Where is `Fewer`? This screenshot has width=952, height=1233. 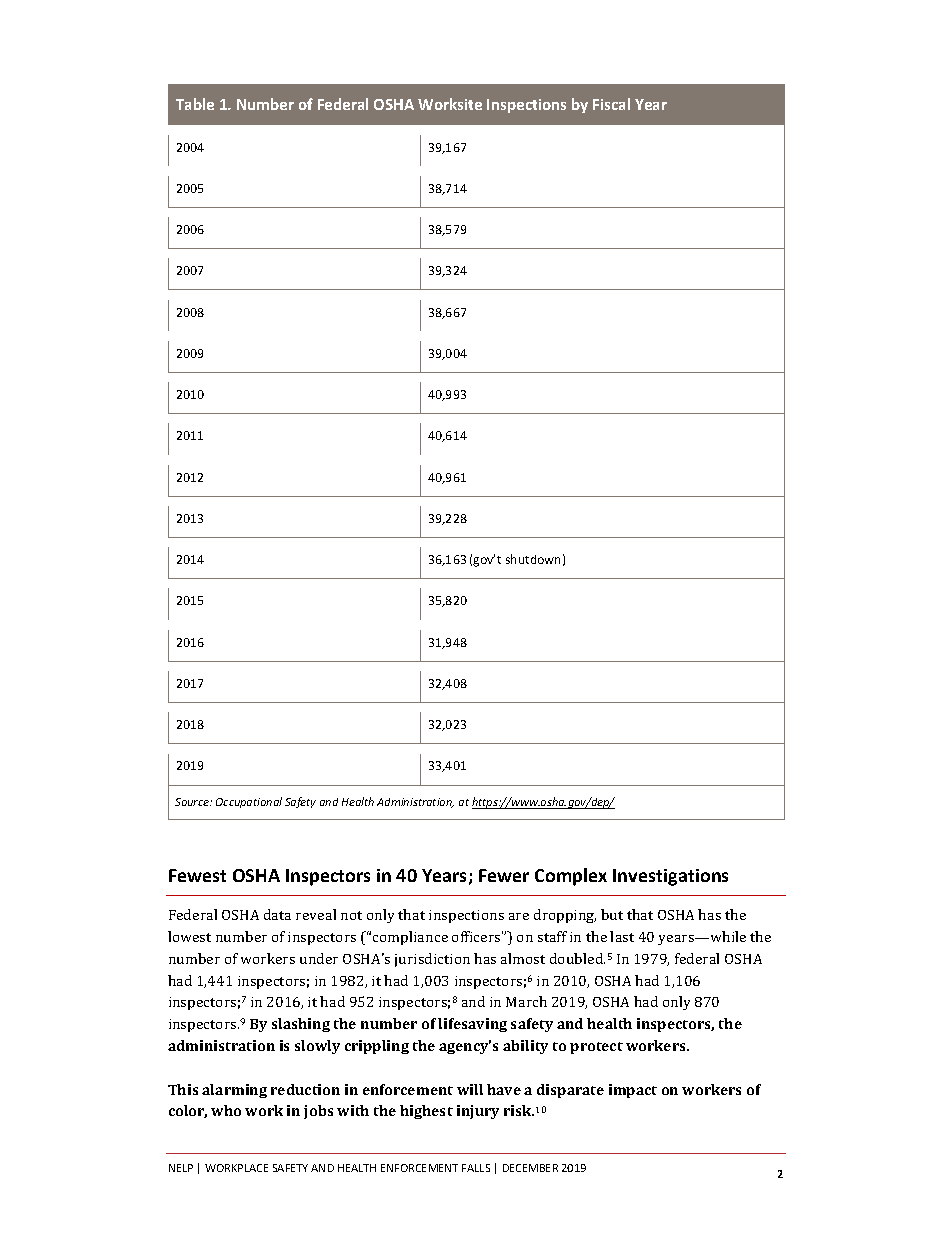
Fewer is located at coordinates (504, 875).
